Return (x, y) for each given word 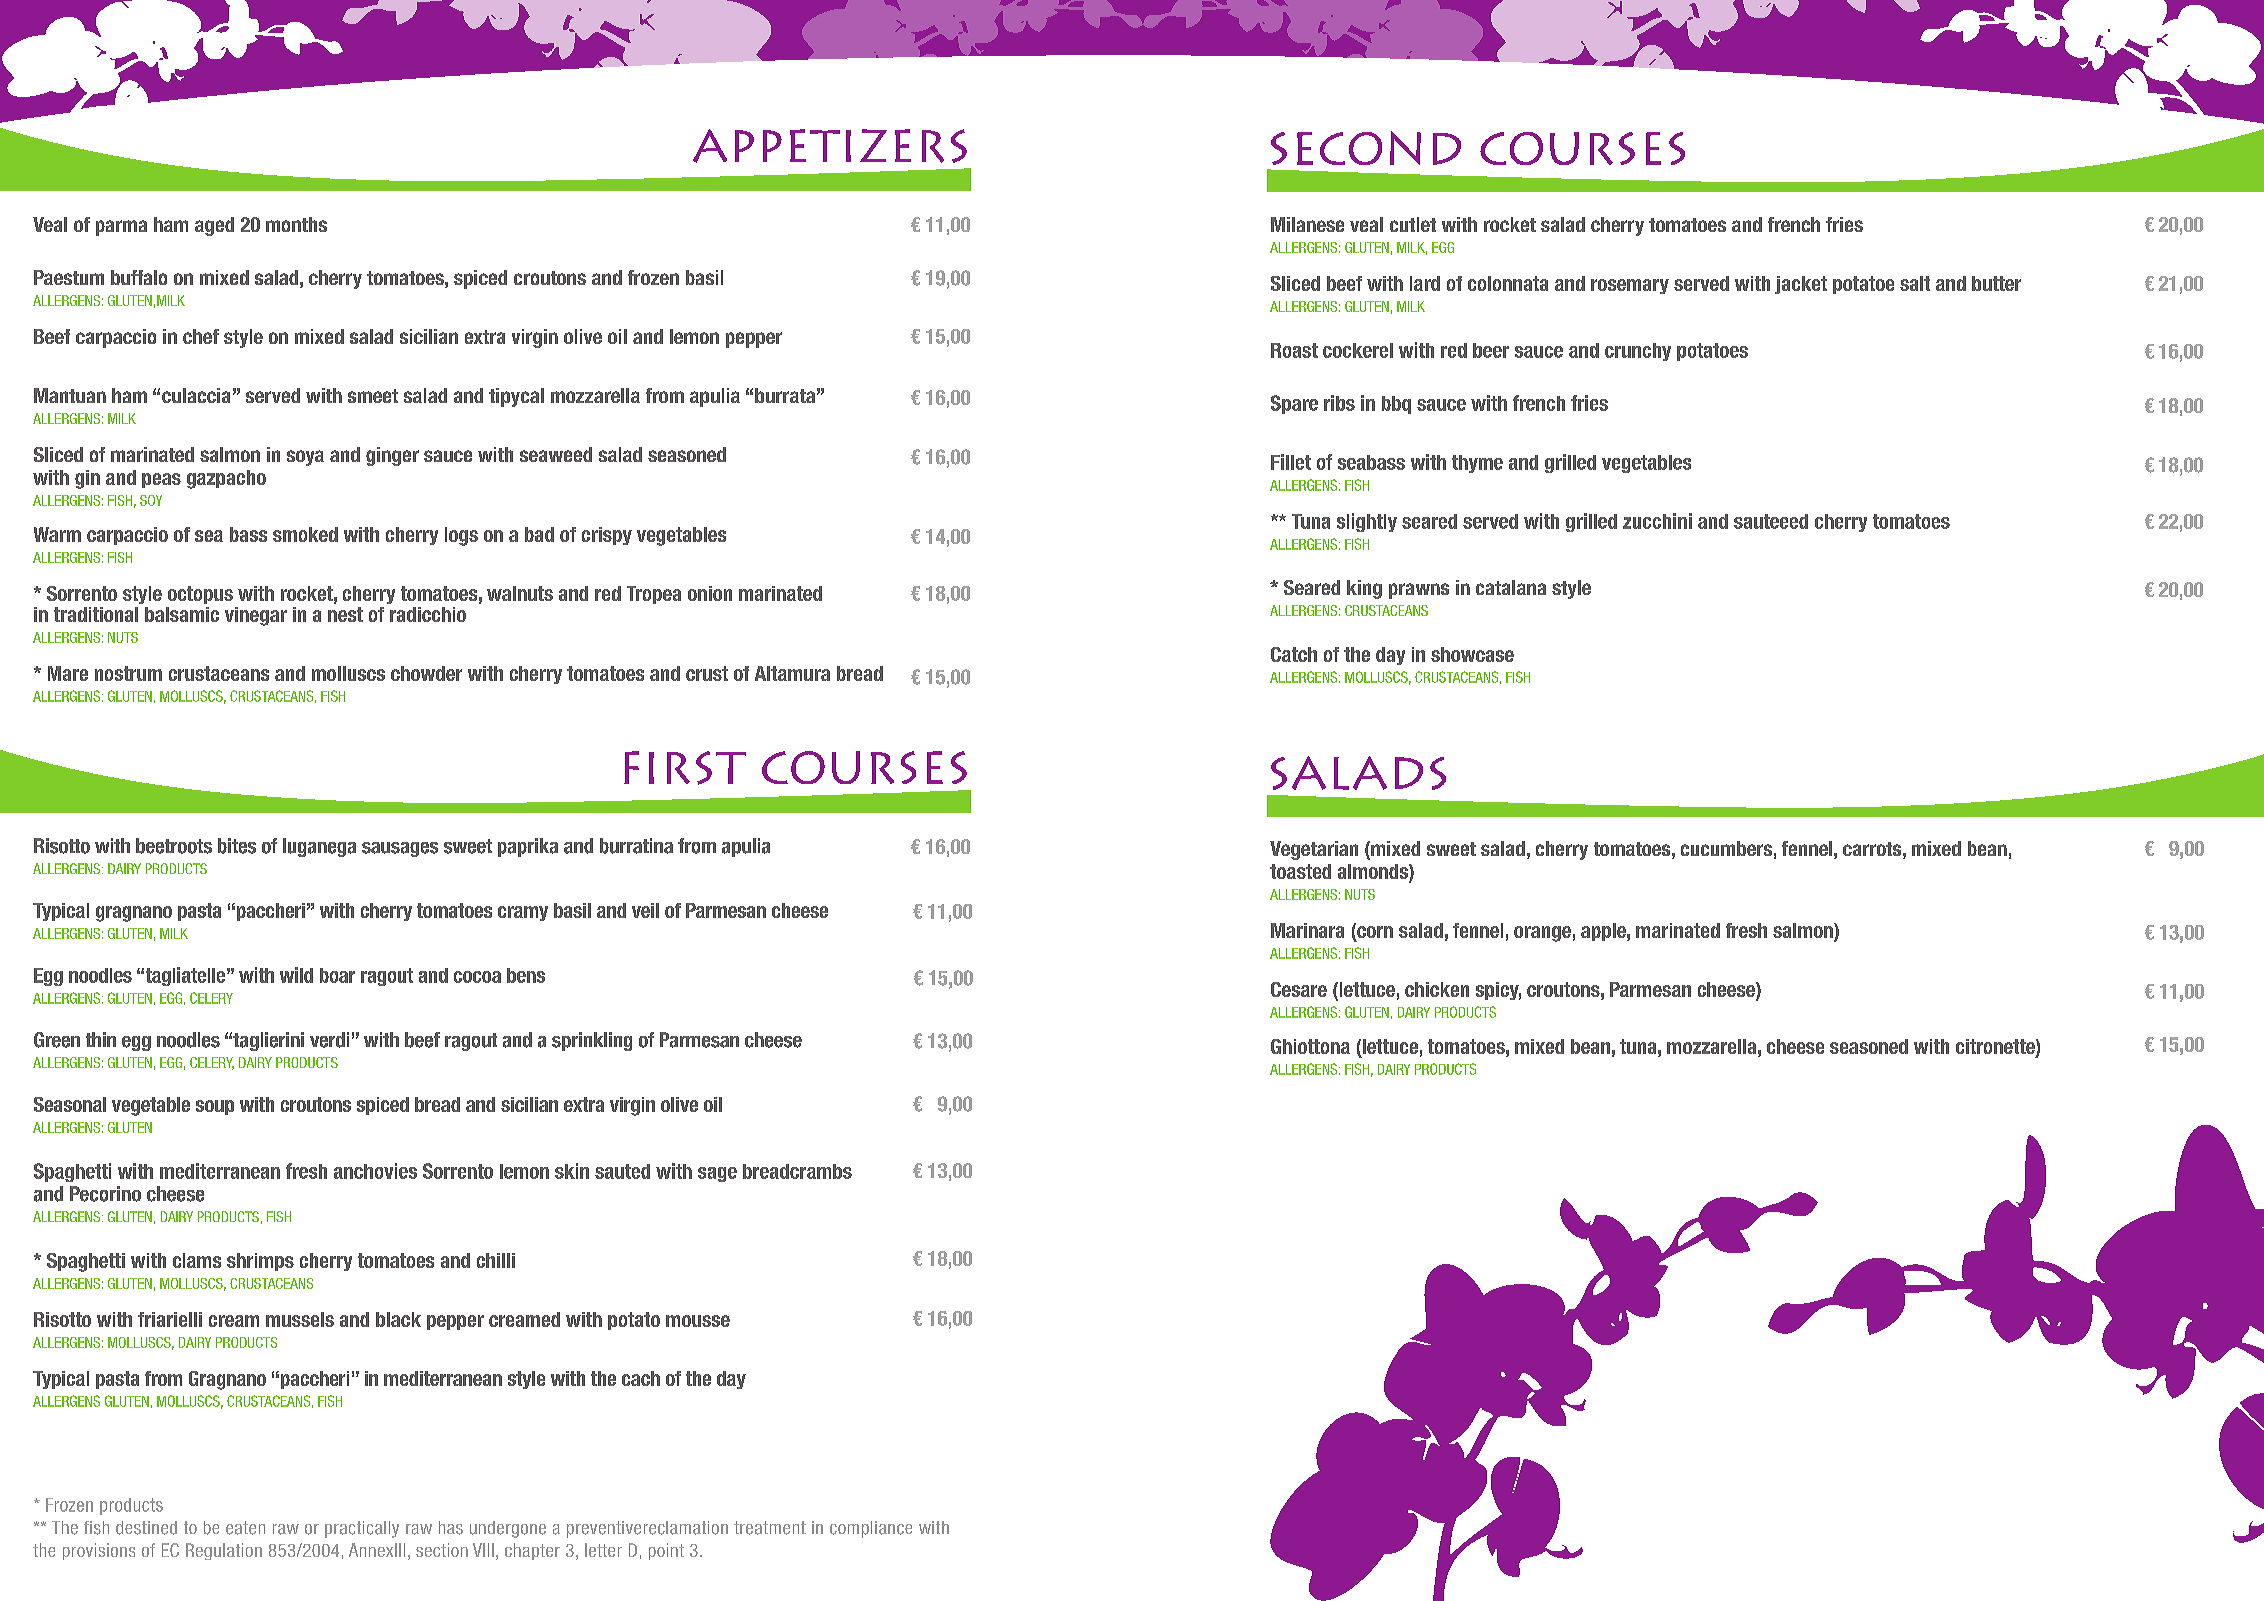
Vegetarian (1314, 850)
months (296, 224)
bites (237, 846)
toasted (1300, 871)
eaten (245, 1528)
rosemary (1630, 286)
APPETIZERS (830, 146)
